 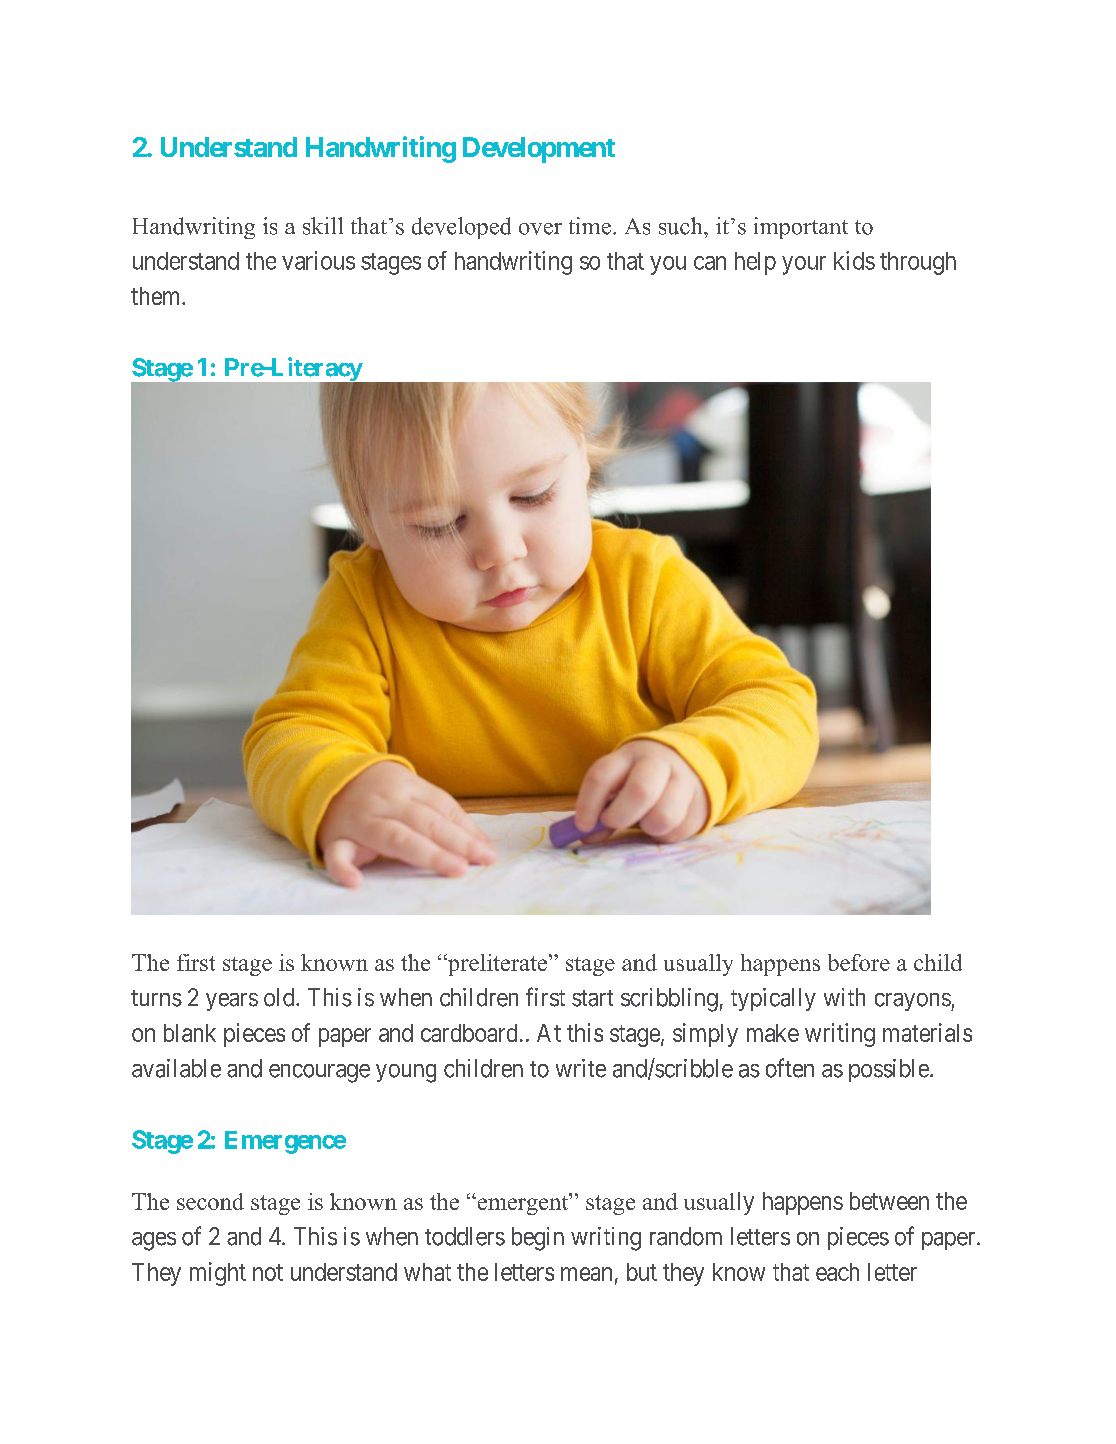 What do you see at coordinates (539, 150) in the screenshot?
I see `Development` at bounding box center [539, 150].
